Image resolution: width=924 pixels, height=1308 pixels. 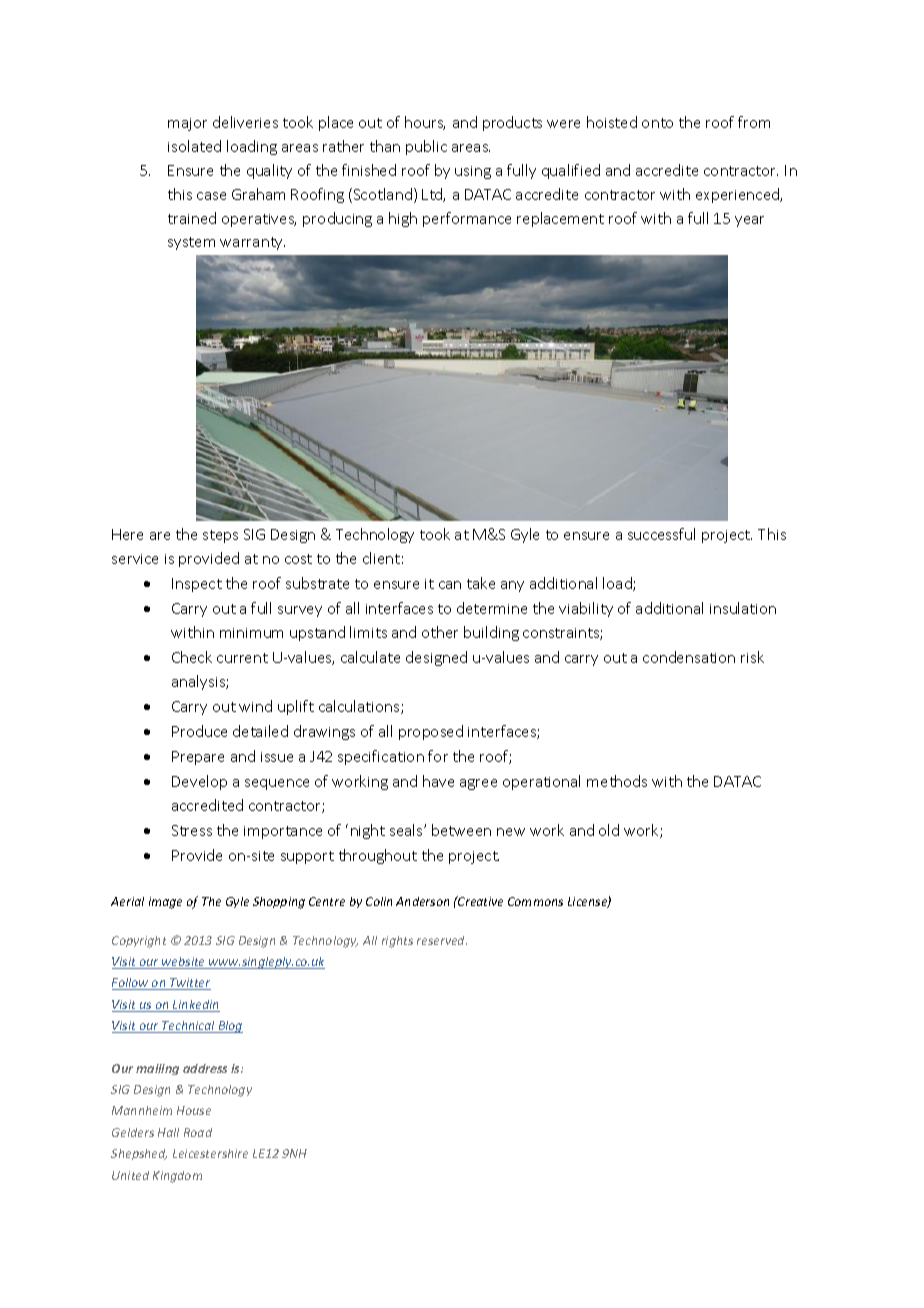 I want to click on Road, so click(x=198, y=1132).
